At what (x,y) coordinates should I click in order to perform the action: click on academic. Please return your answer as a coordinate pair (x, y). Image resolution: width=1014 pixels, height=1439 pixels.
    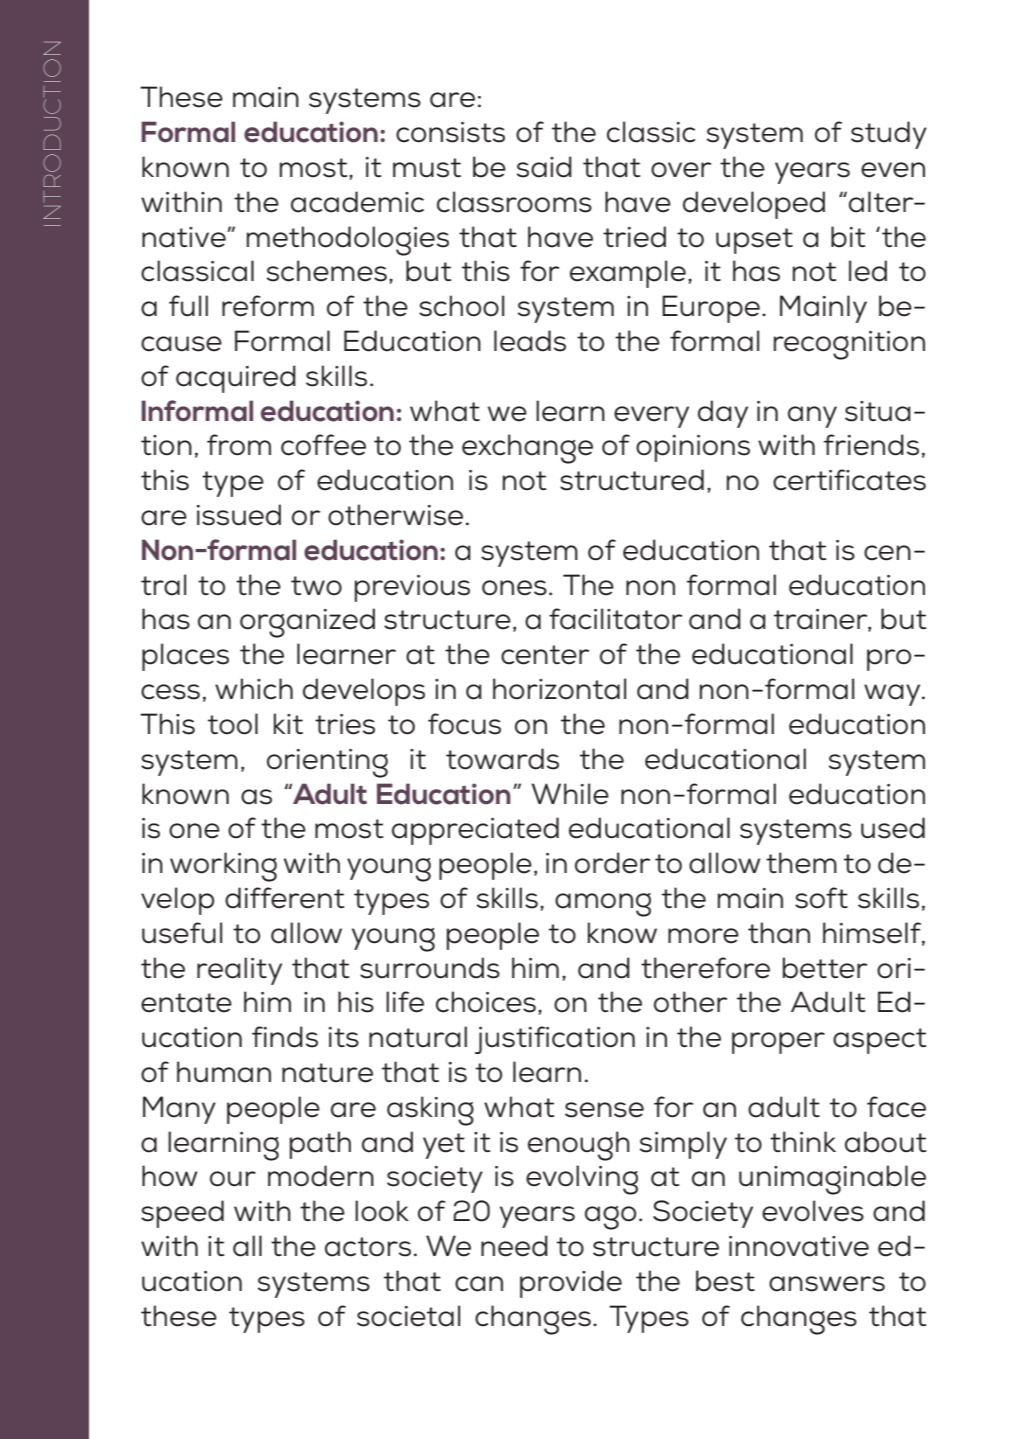
    Looking at the image, I should click on (357, 202).
